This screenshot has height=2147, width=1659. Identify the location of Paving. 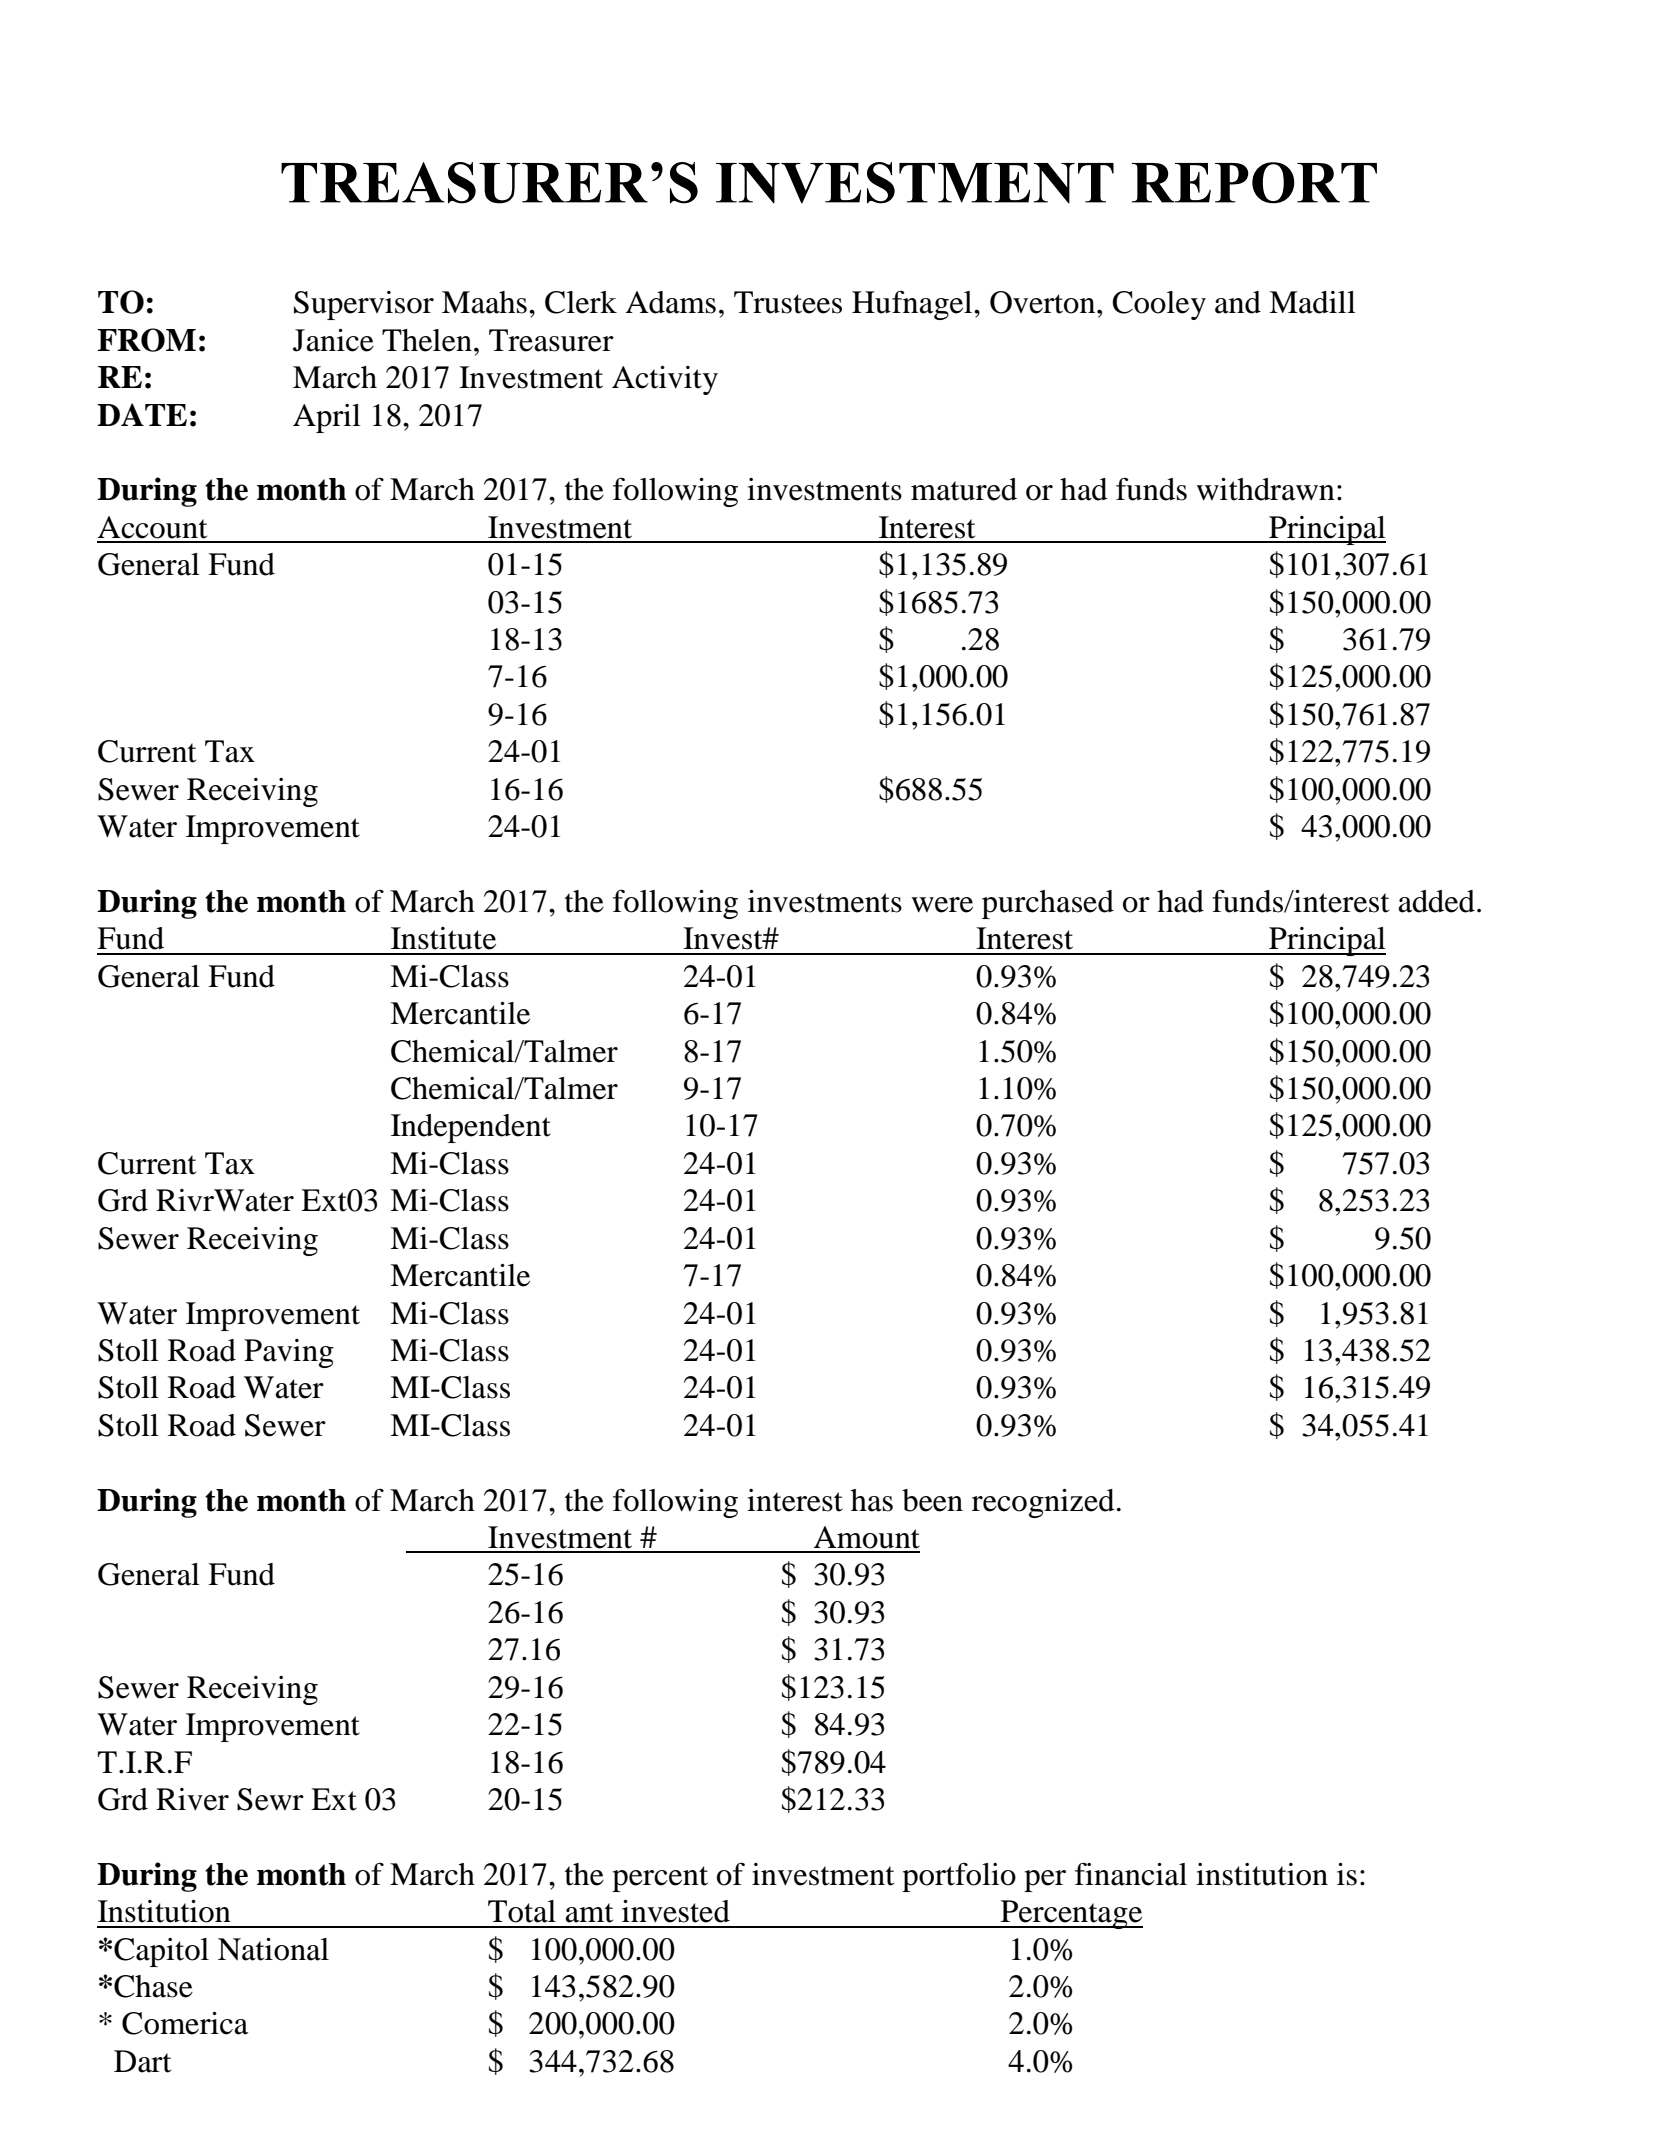
(289, 1353).
